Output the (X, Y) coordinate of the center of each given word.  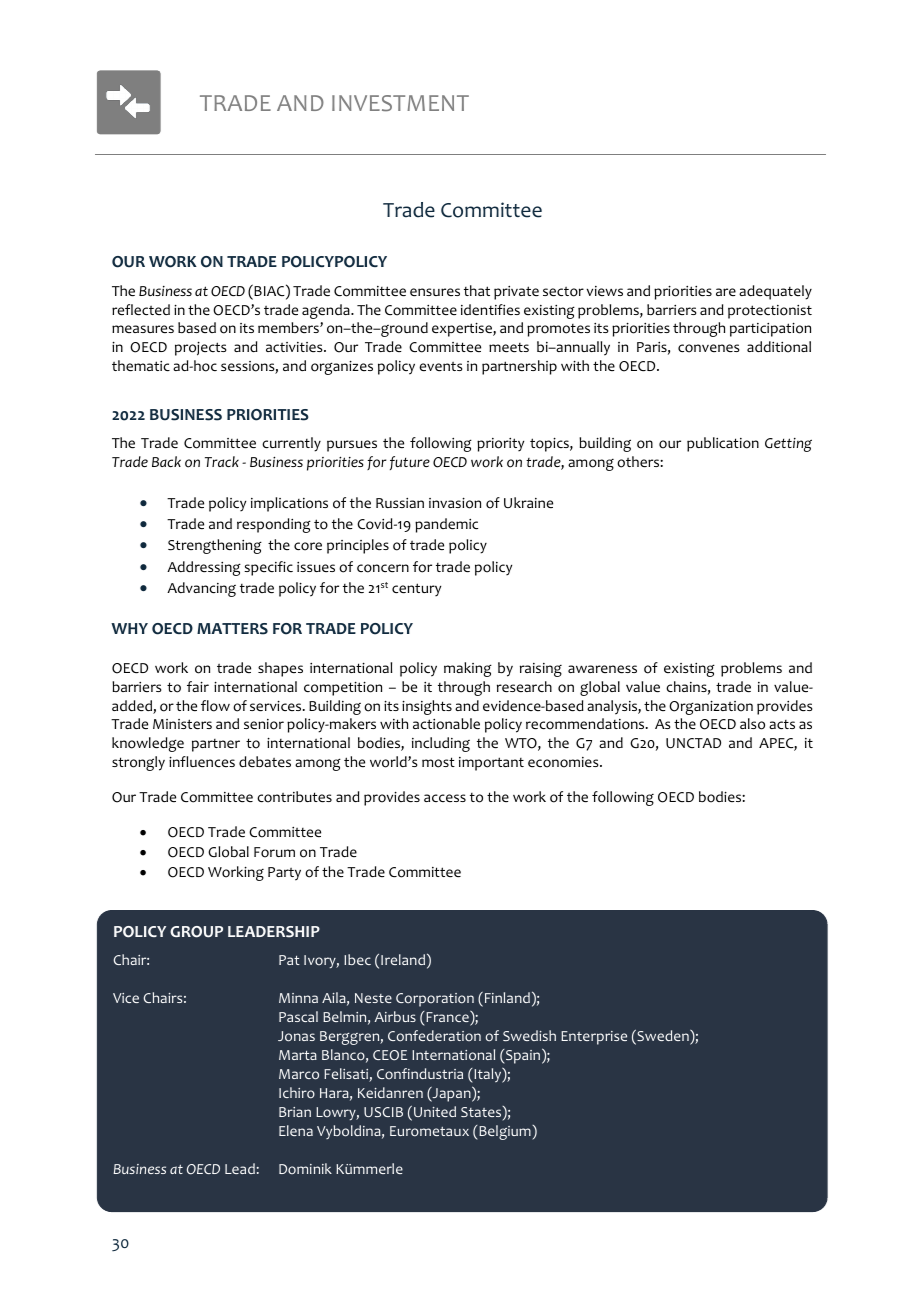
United (435, 1111)
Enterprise (594, 1038)
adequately (775, 292)
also (752, 724)
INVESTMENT (400, 103)
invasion (455, 503)
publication (723, 444)
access (445, 798)
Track (222, 461)
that (477, 290)
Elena (296, 1130)
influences (202, 761)
